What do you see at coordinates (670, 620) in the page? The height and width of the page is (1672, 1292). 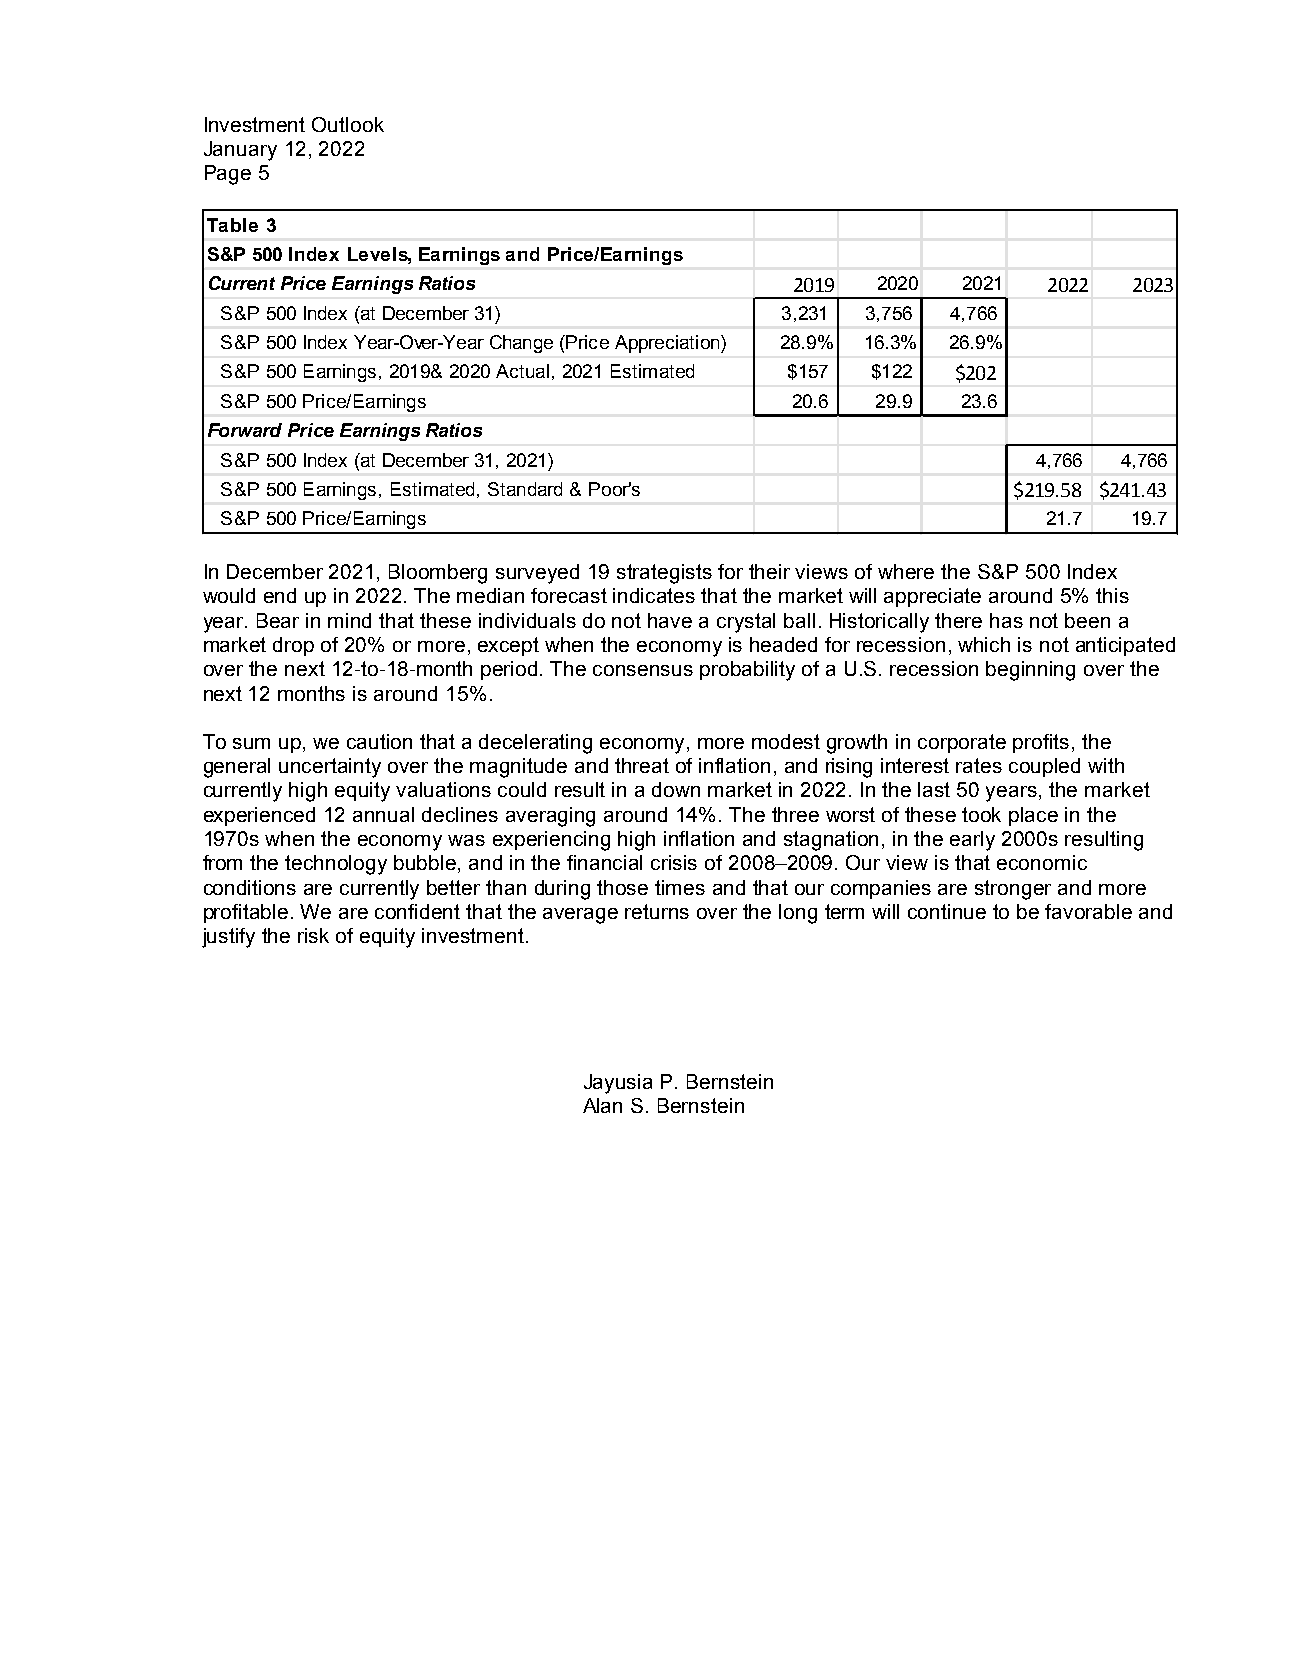 I see `have` at bounding box center [670, 620].
